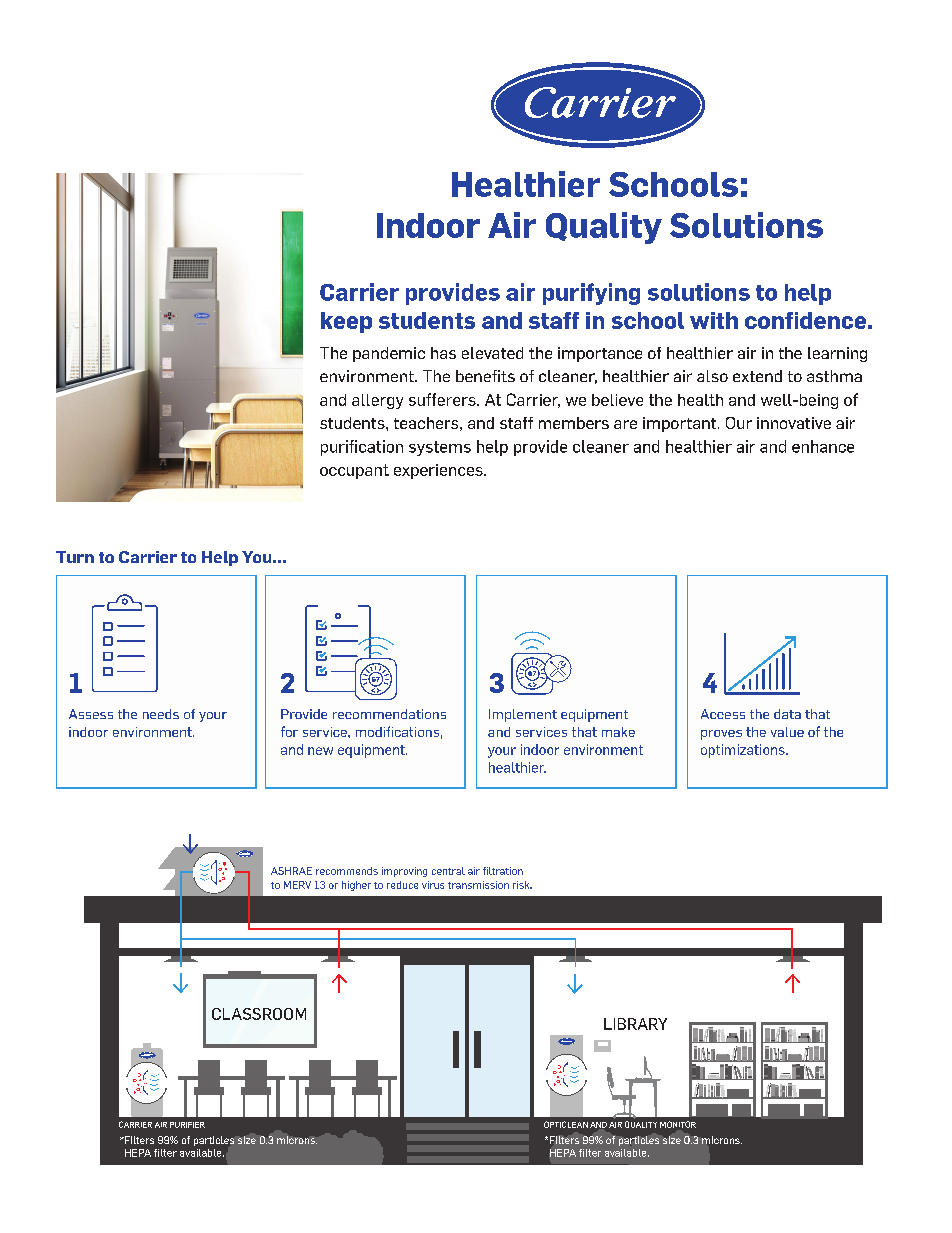 This screenshot has height=1233, width=952. What do you see at coordinates (714, 320) in the screenshot?
I see `with` at bounding box center [714, 320].
